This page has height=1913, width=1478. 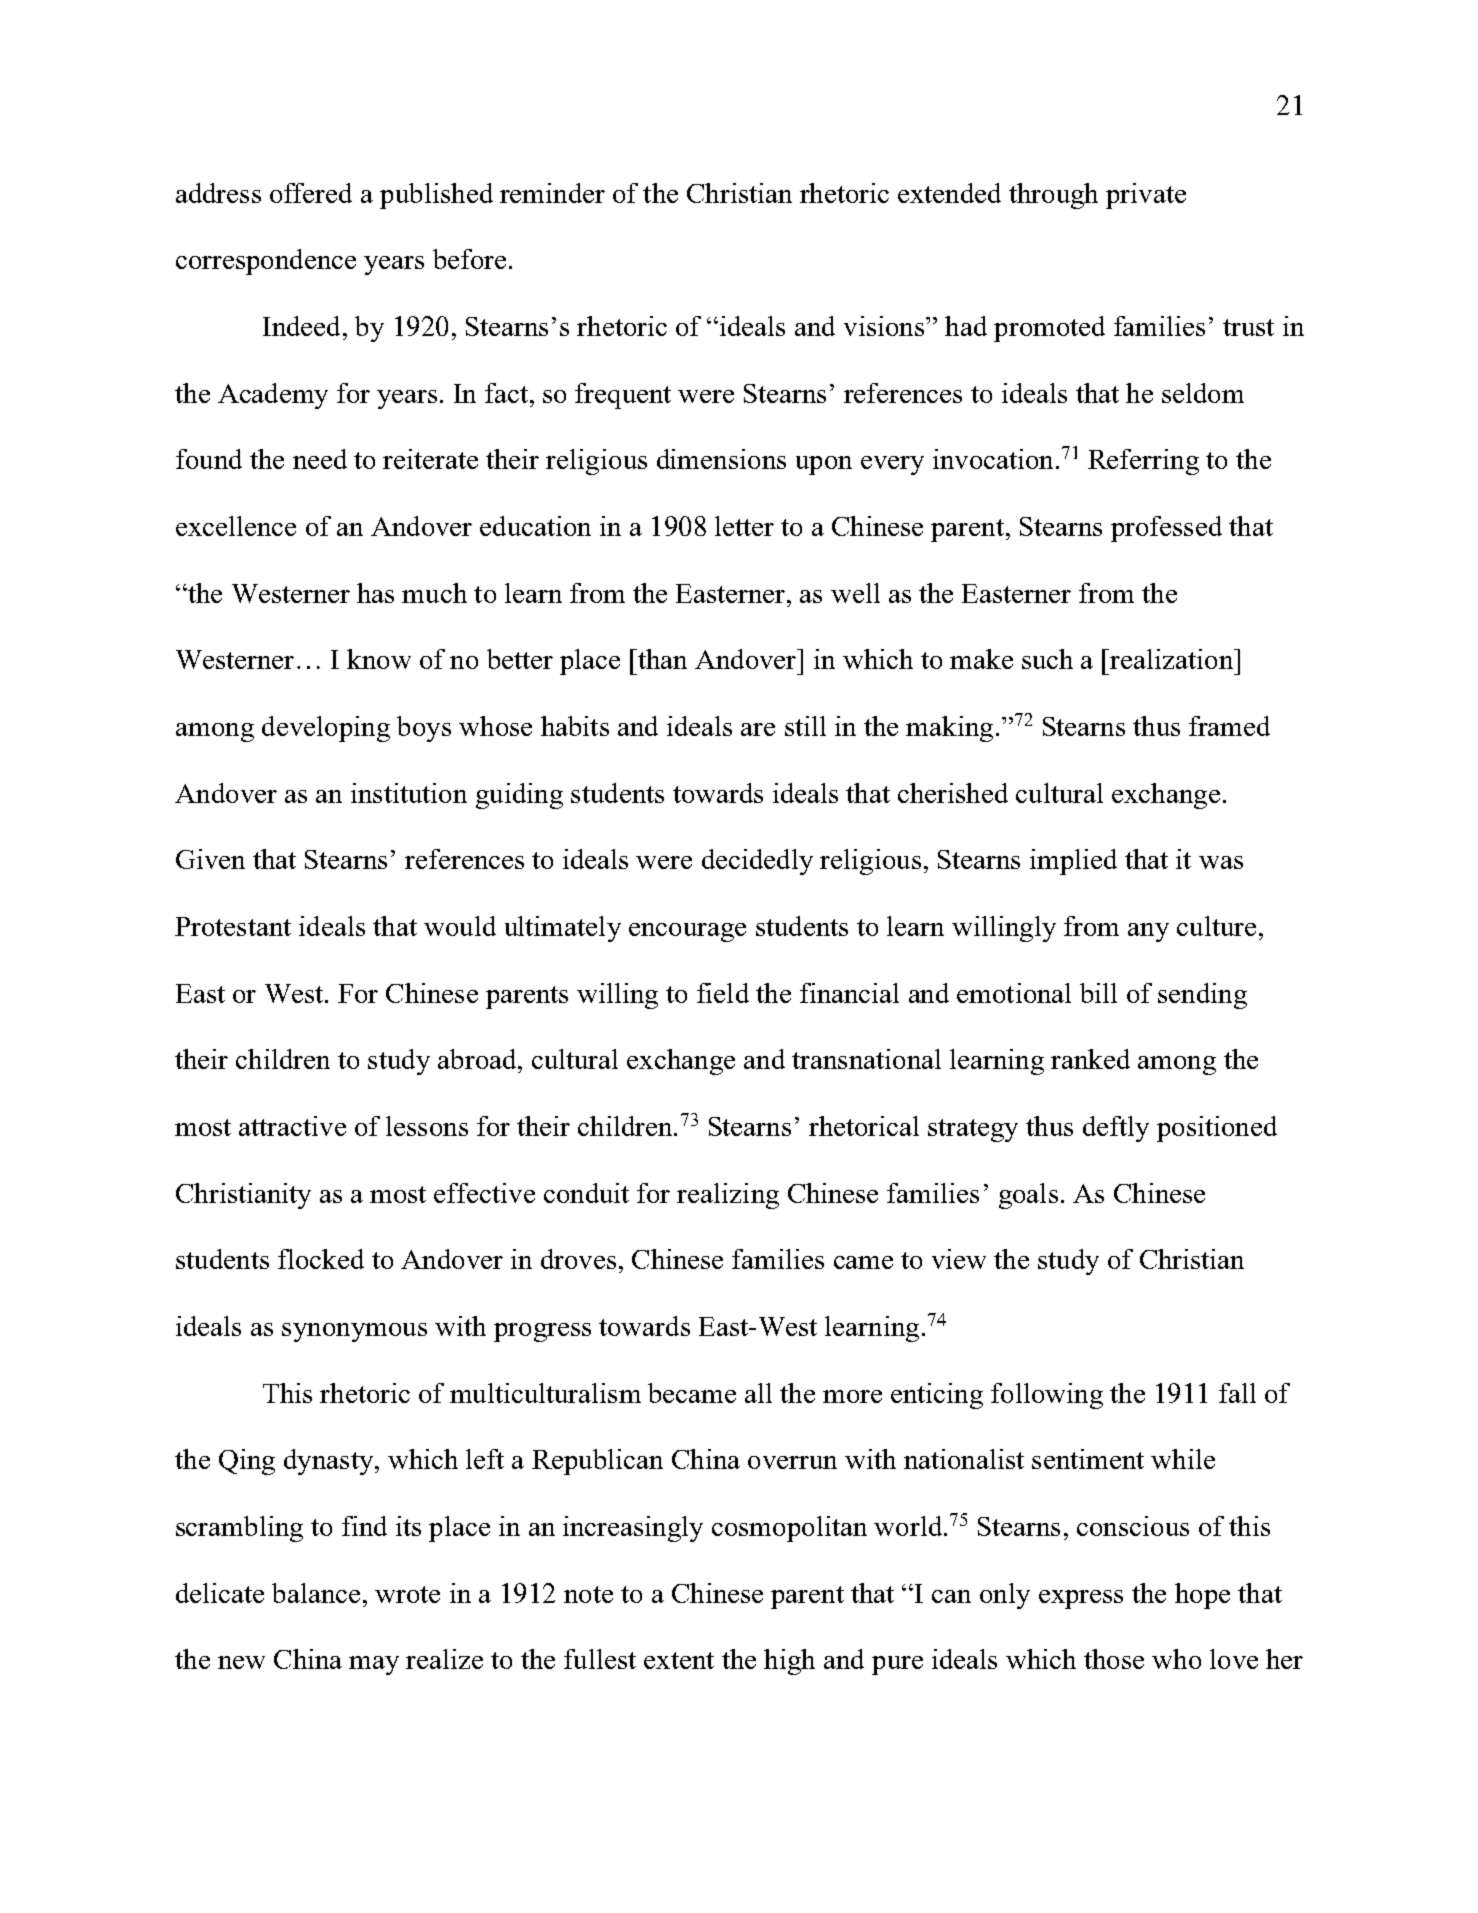 I want to click on private, so click(x=1146, y=196).
